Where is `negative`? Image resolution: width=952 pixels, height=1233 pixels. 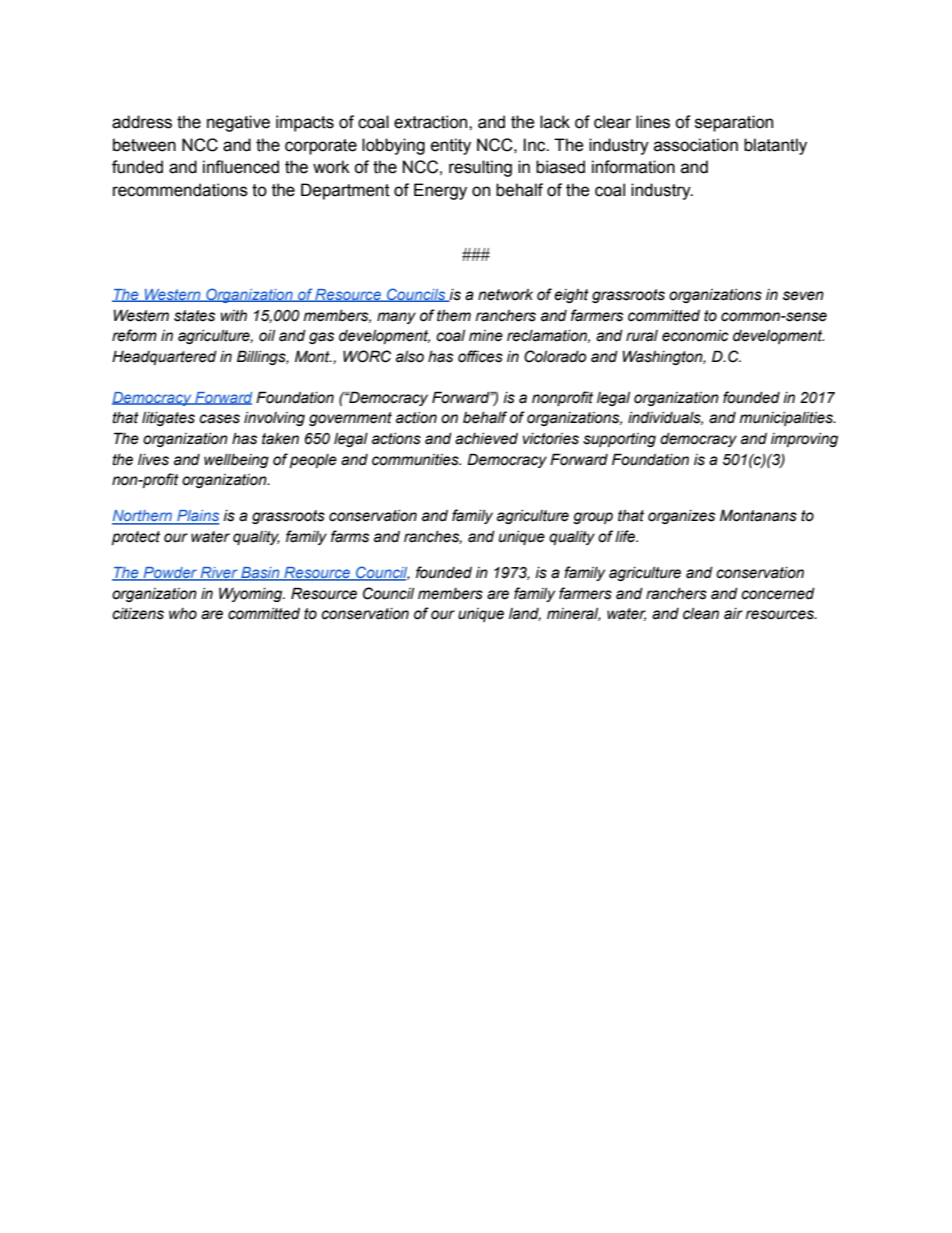
negative is located at coordinates (238, 123).
